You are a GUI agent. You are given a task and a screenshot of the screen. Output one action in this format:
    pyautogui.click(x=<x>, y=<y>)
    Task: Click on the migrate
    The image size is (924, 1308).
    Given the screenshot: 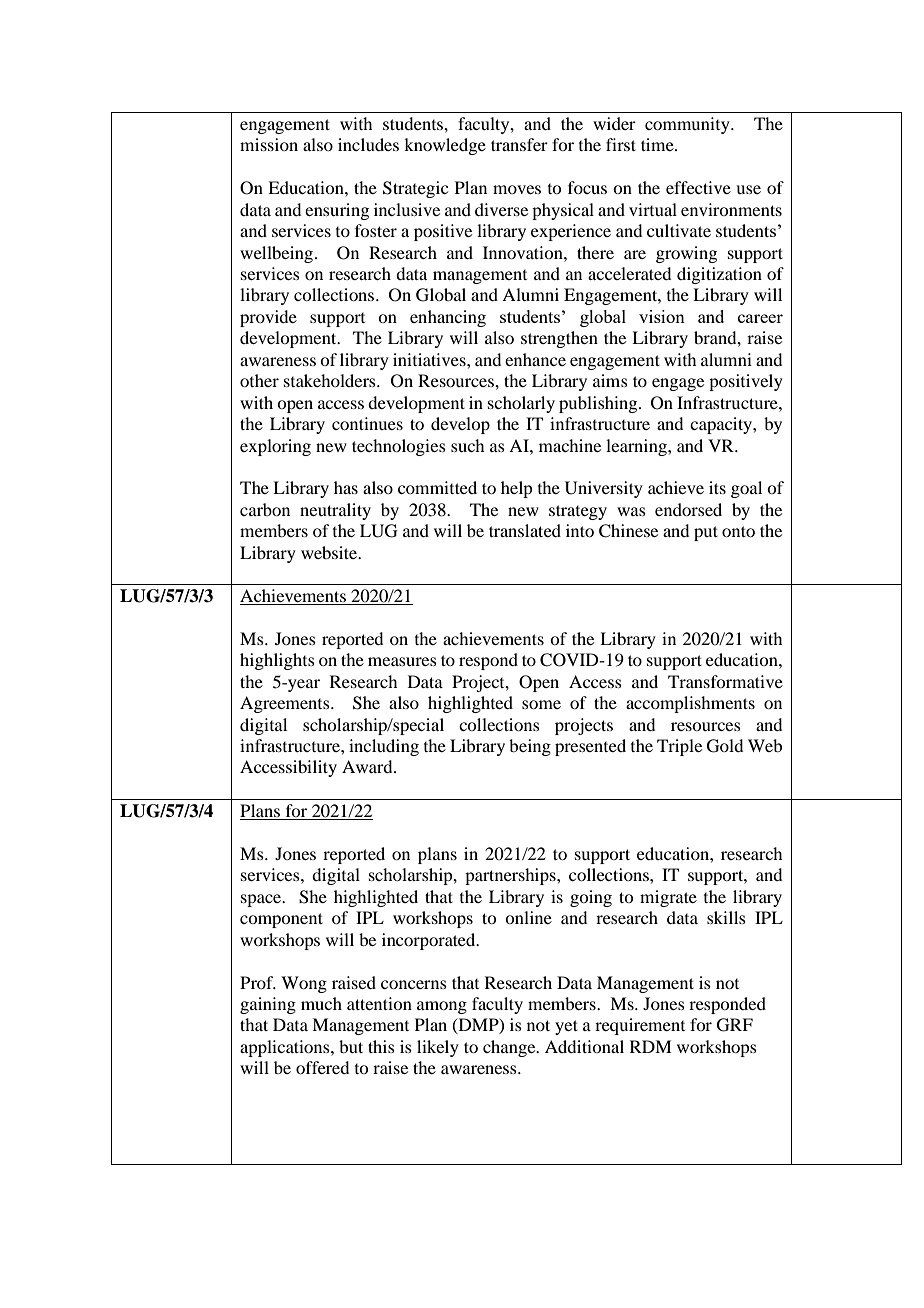 What is the action you would take?
    pyautogui.click(x=668, y=898)
